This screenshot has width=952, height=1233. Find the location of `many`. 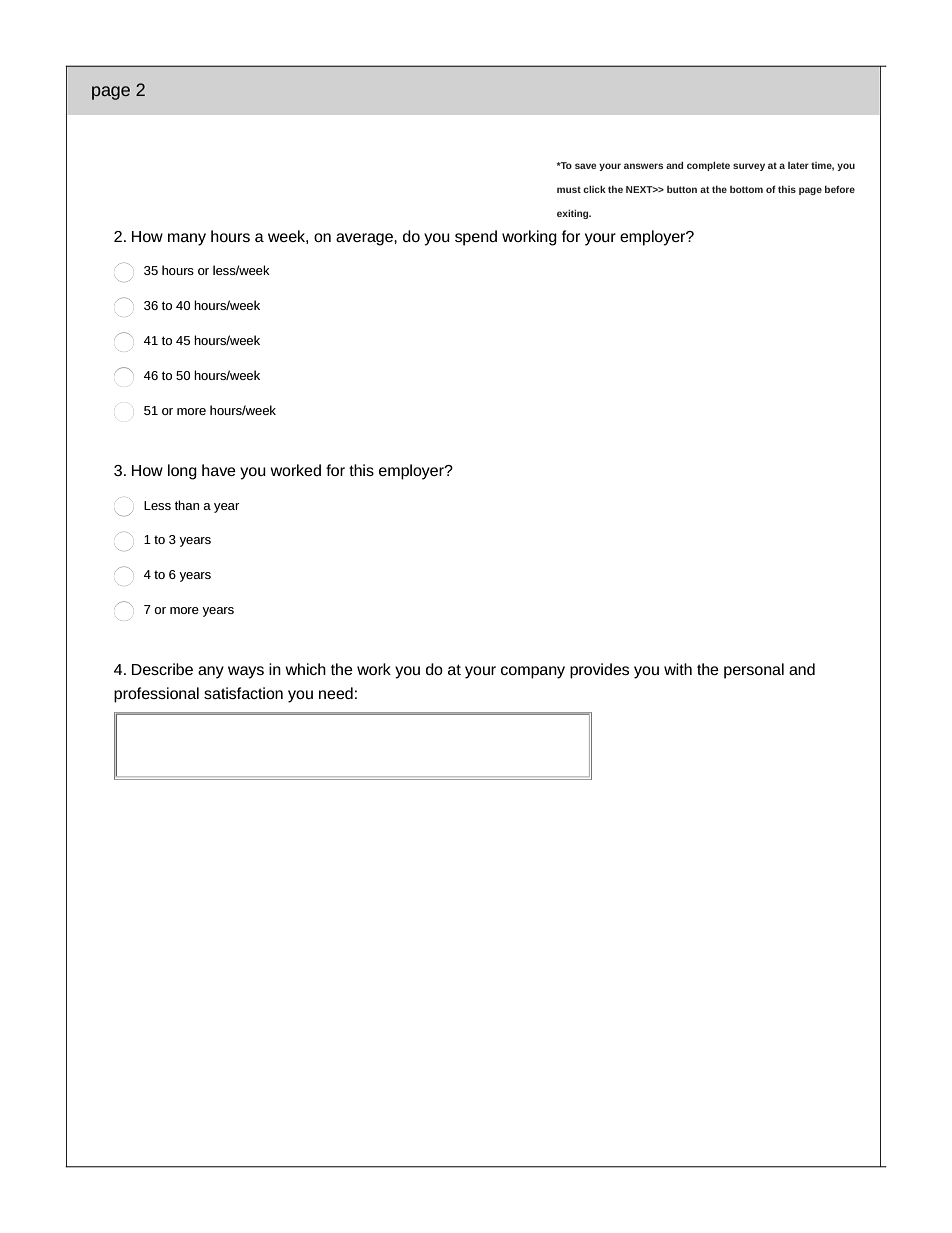

many is located at coordinates (187, 239).
